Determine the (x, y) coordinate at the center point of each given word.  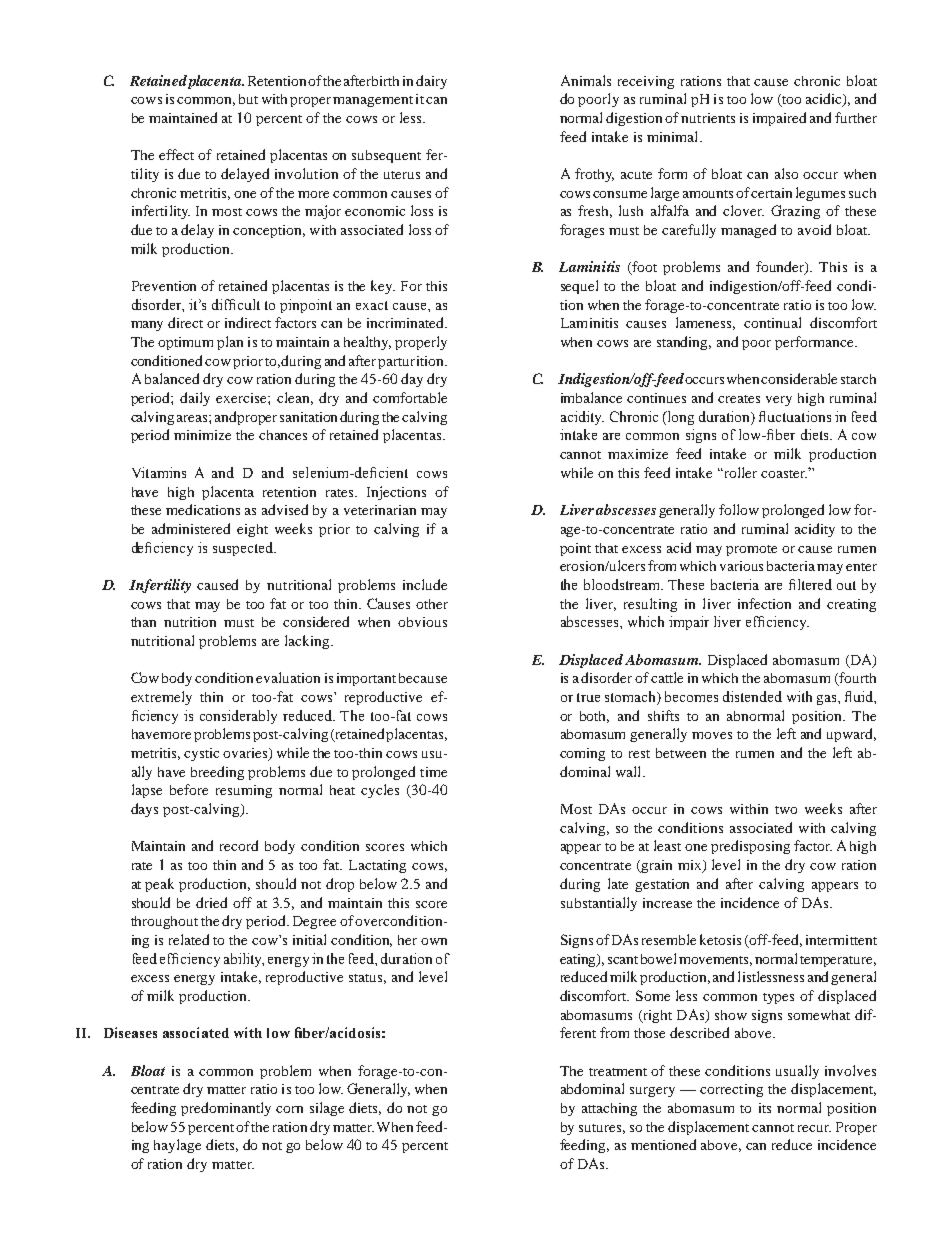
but (248, 99)
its (765, 1108)
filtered (810, 584)
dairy (431, 82)
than (143, 622)
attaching (609, 1109)
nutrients (708, 118)
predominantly (226, 1109)
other (432, 604)
